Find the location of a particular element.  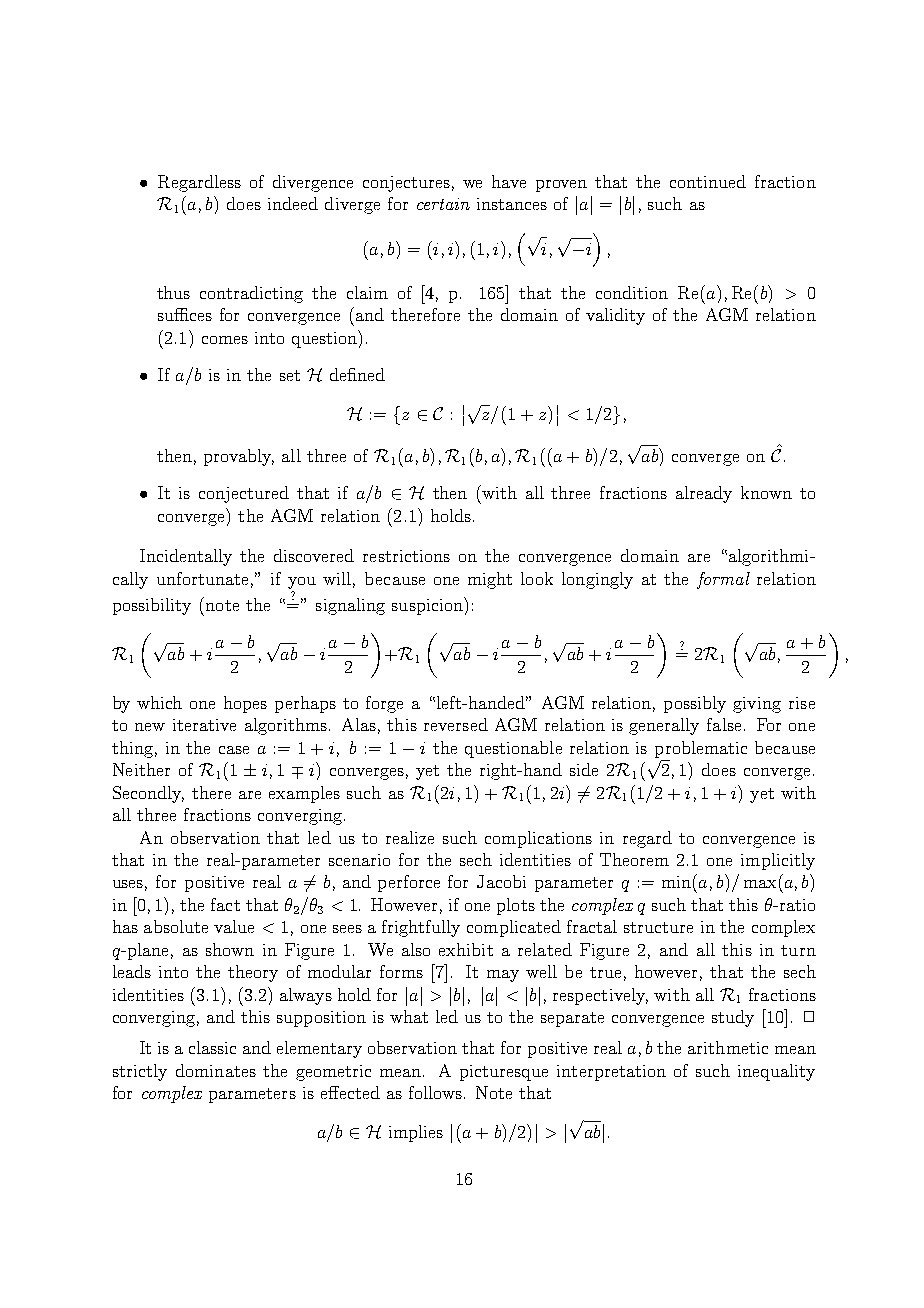

suspicion is located at coordinates (428, 606).
